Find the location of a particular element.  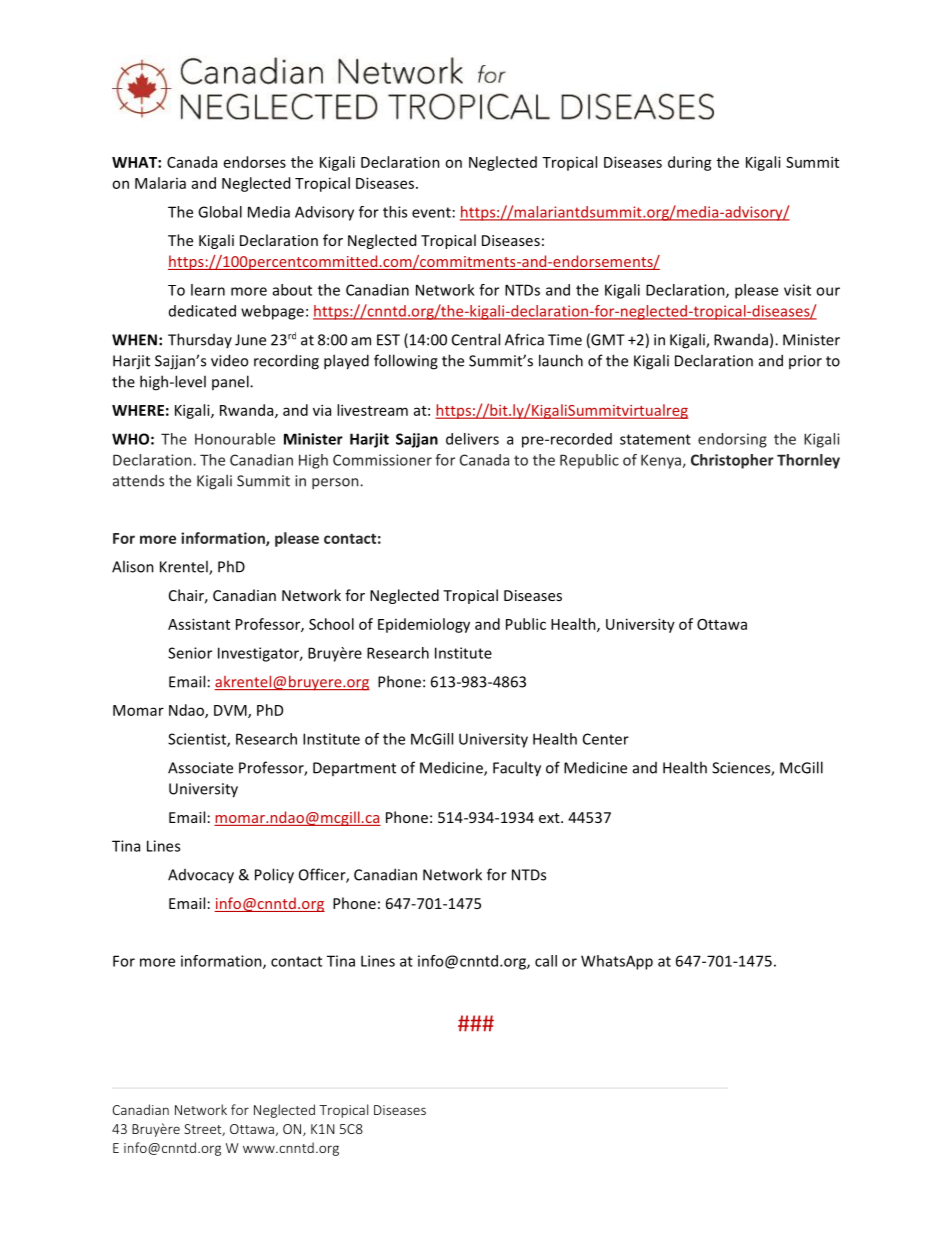

call is located at coordinates (546, 961).
